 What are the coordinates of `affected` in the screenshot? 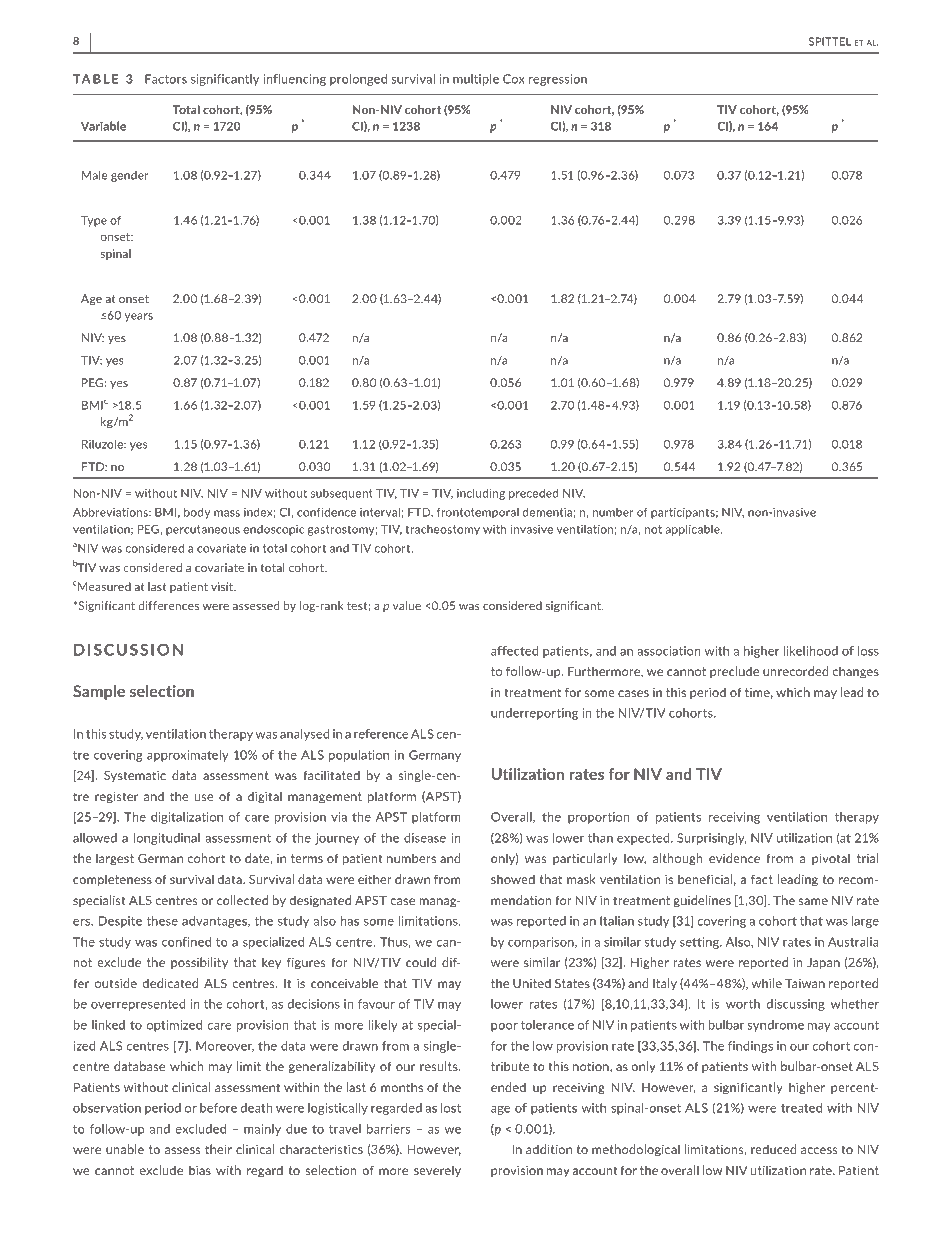 It's located at (514, 651).
